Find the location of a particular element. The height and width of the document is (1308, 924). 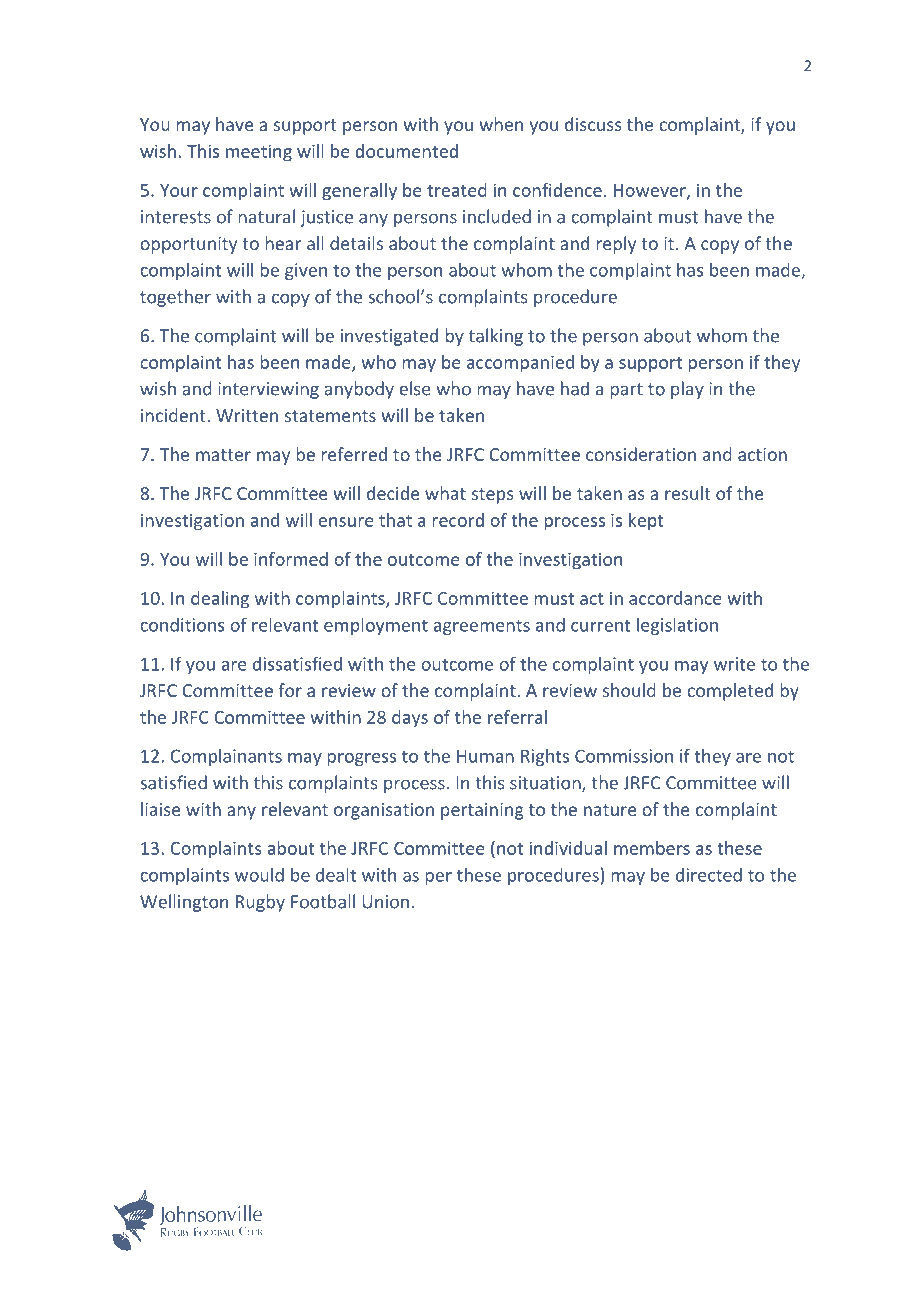

record is located at coordinates (458, 520).
